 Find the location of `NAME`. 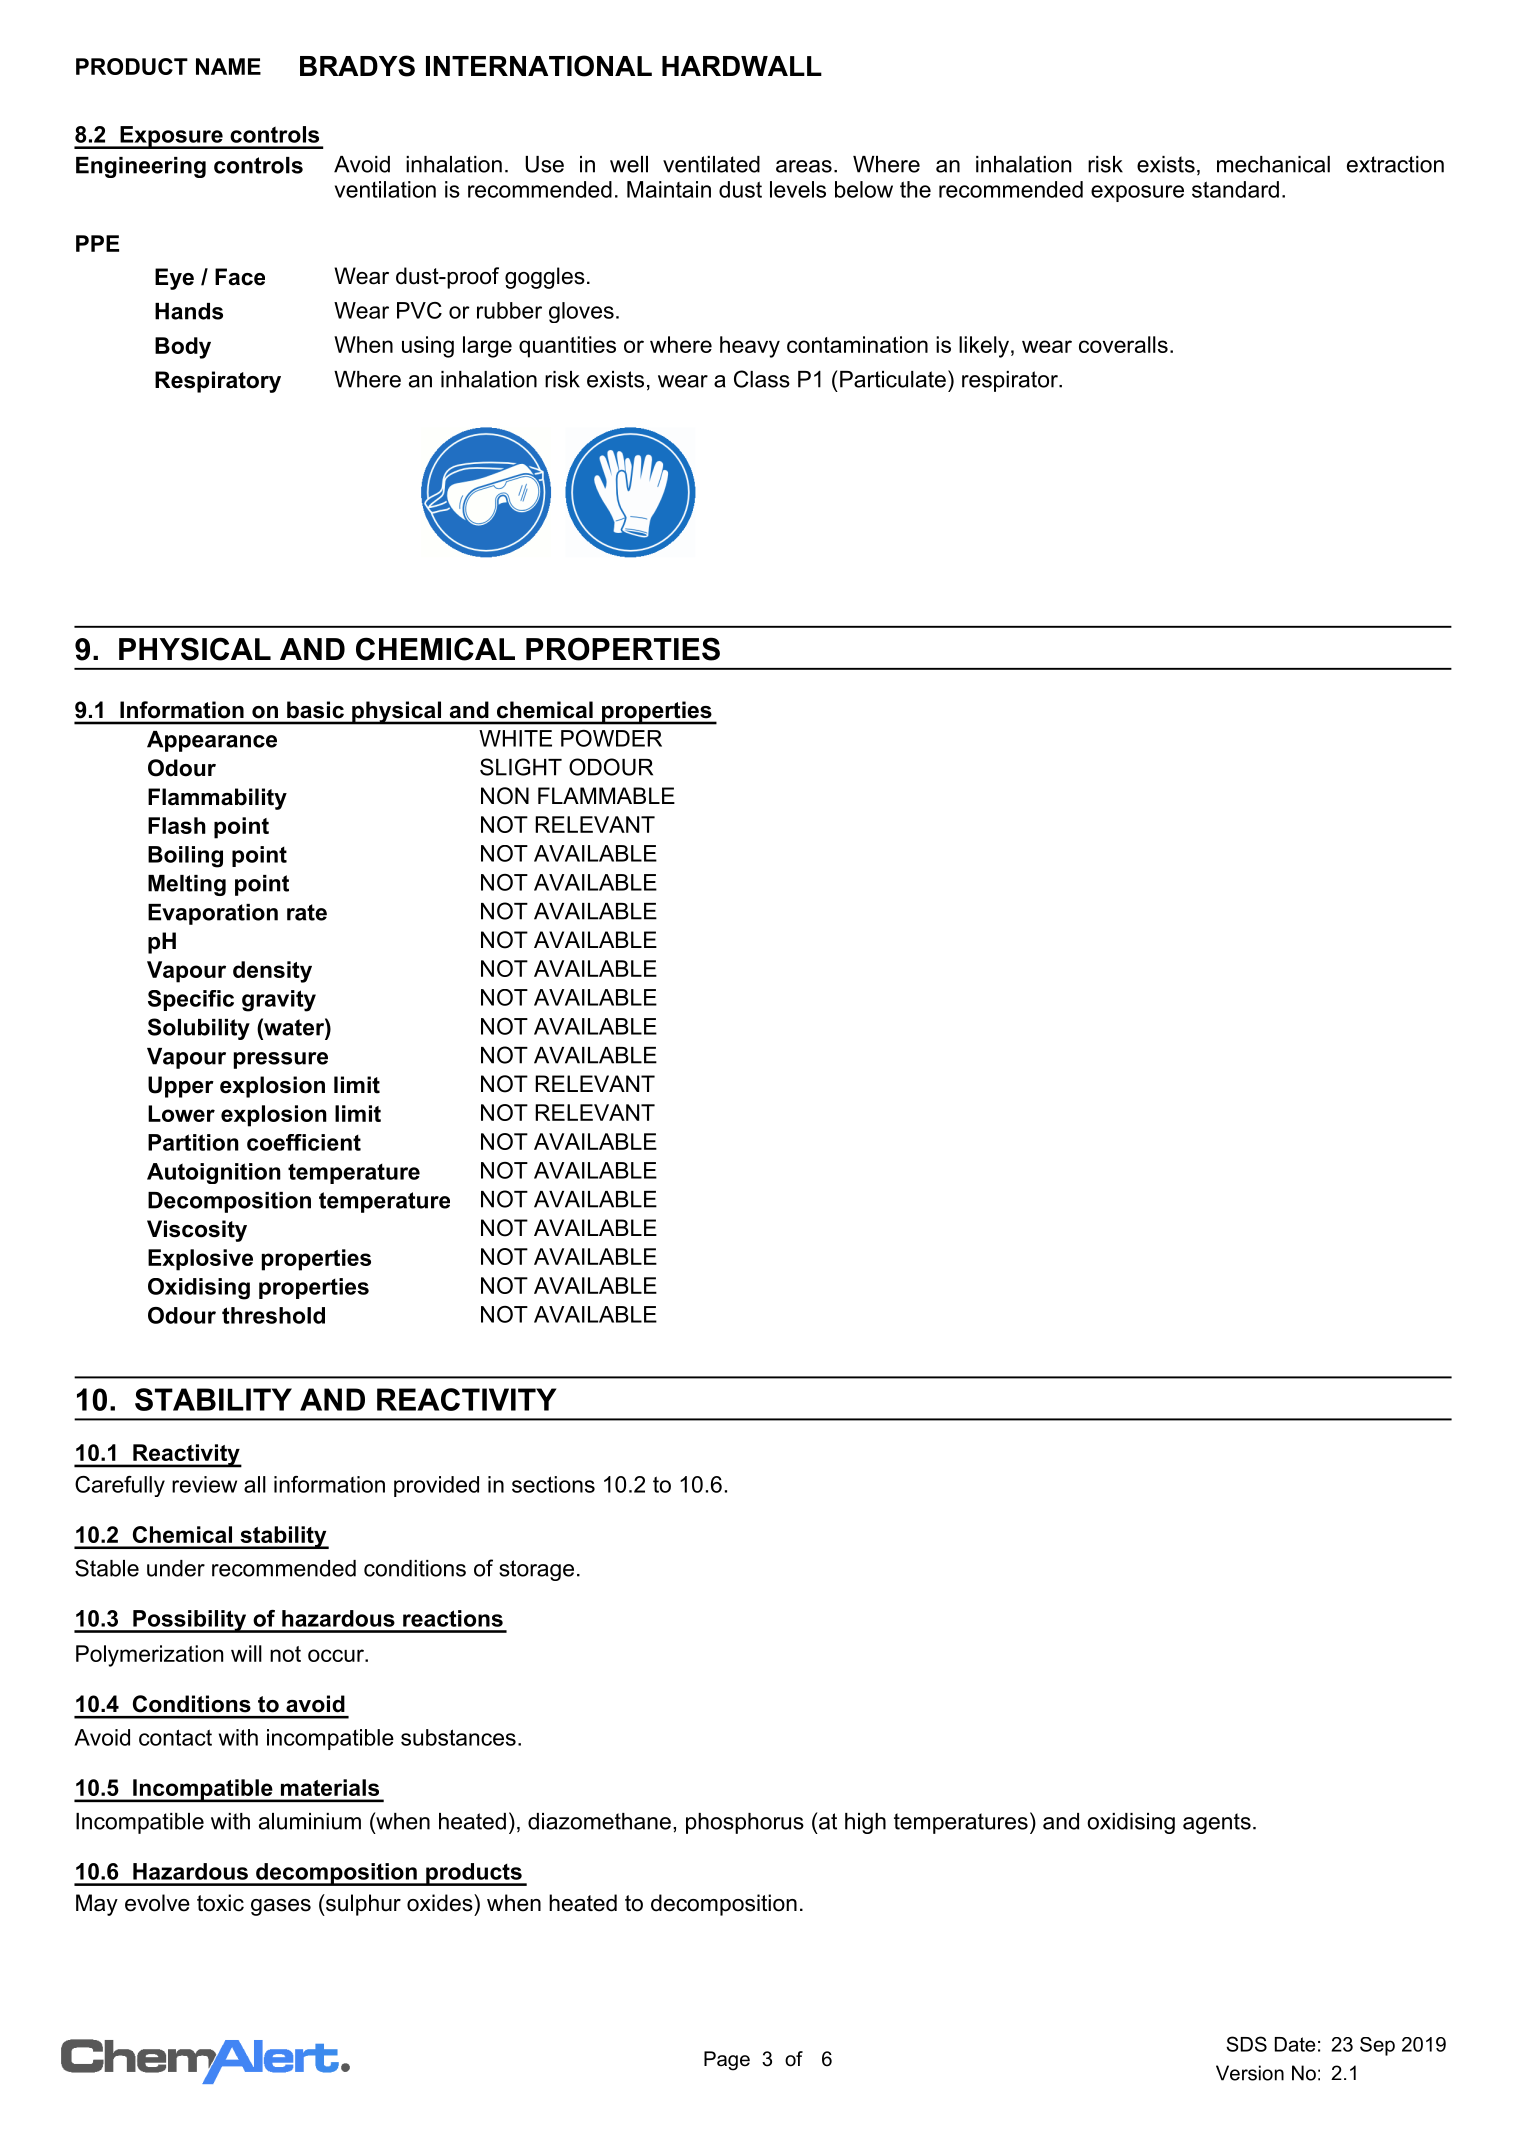

NAME is located at coordinates (228, 66).
